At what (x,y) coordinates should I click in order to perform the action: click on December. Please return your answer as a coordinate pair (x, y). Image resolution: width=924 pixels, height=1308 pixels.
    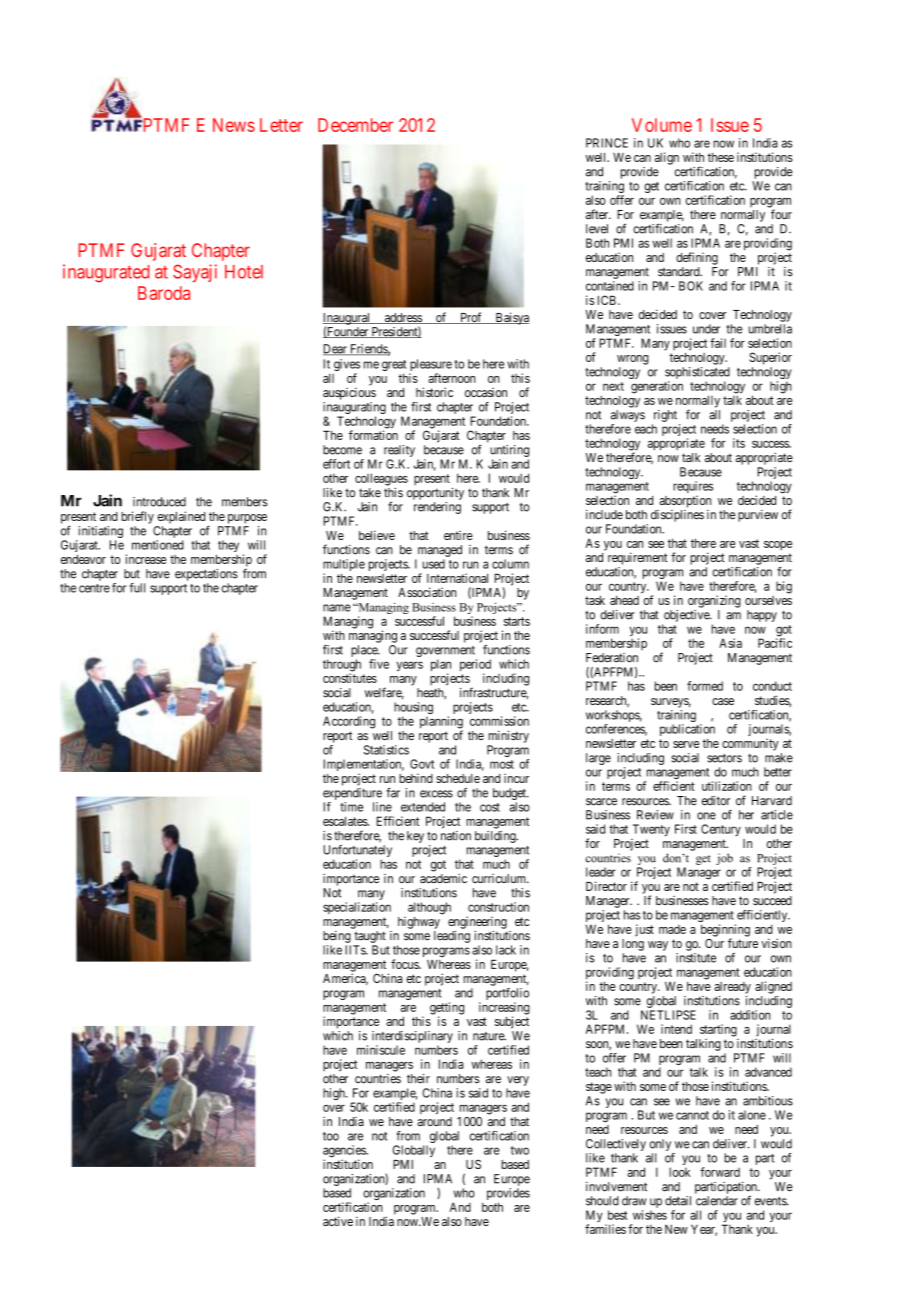
    Looking at the image, I should click on (355, 125).
